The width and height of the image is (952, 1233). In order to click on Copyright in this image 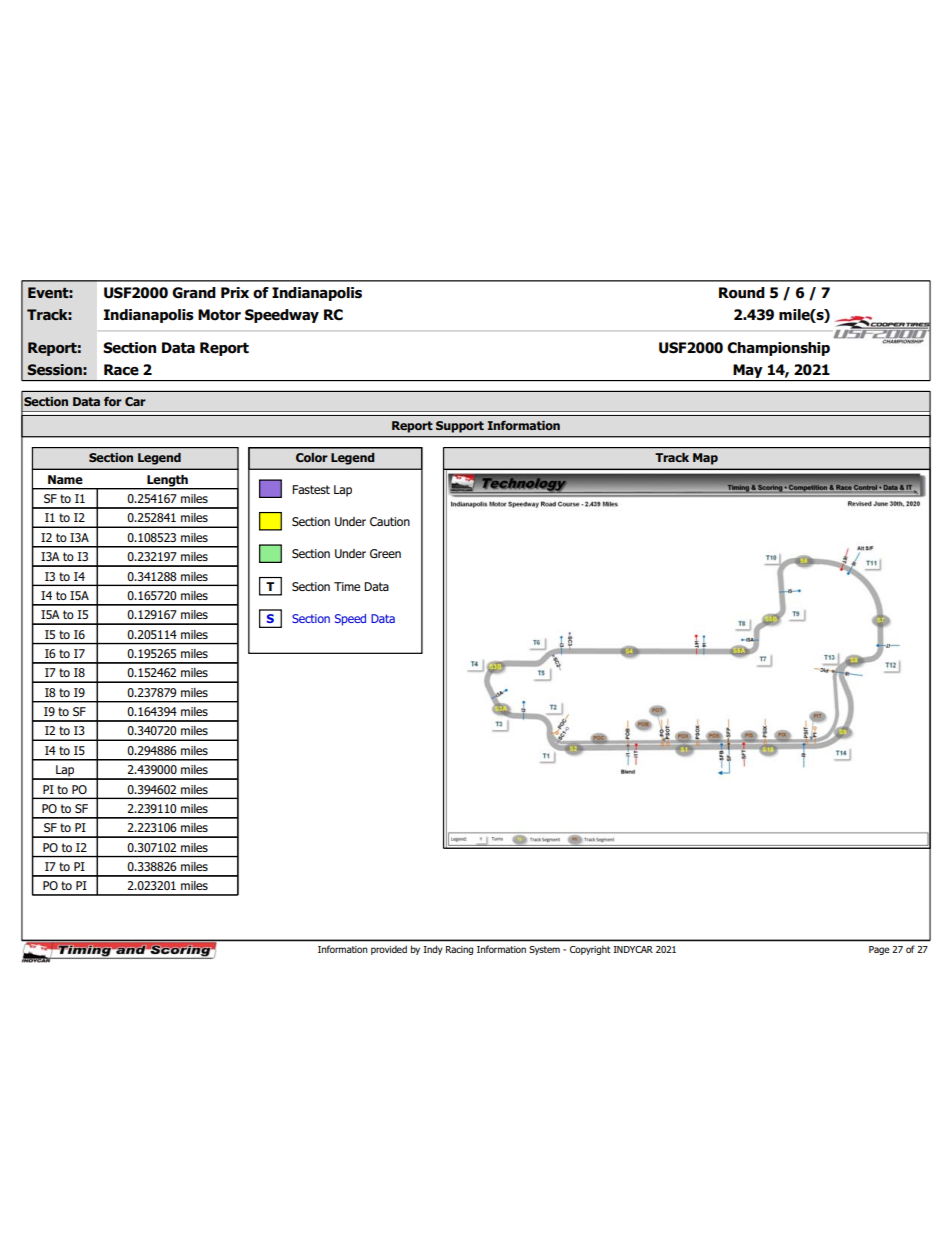, I will do `click(590, 950)`.
